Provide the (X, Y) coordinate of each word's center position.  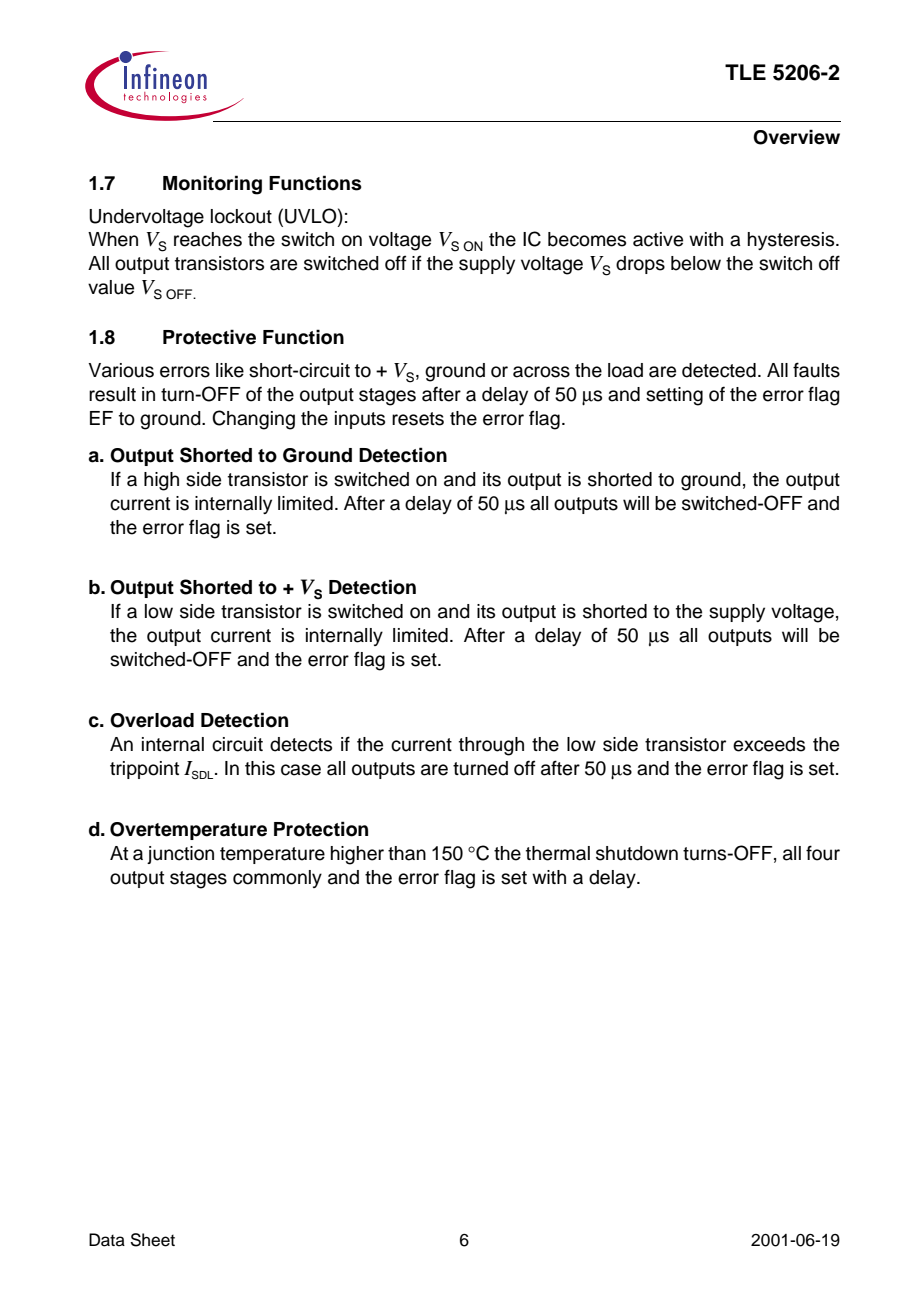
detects (301, 744)
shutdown (637, 853)
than (407, 853)
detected (719, 370)
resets (418, 419)
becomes (587, 239)
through (491, 746)
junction (180, 855)
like (230, 370)
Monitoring (212, 185)
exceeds (769, 744)
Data (107, 1240)
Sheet (152, 1240)
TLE (745, 72)
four (823, 853)
